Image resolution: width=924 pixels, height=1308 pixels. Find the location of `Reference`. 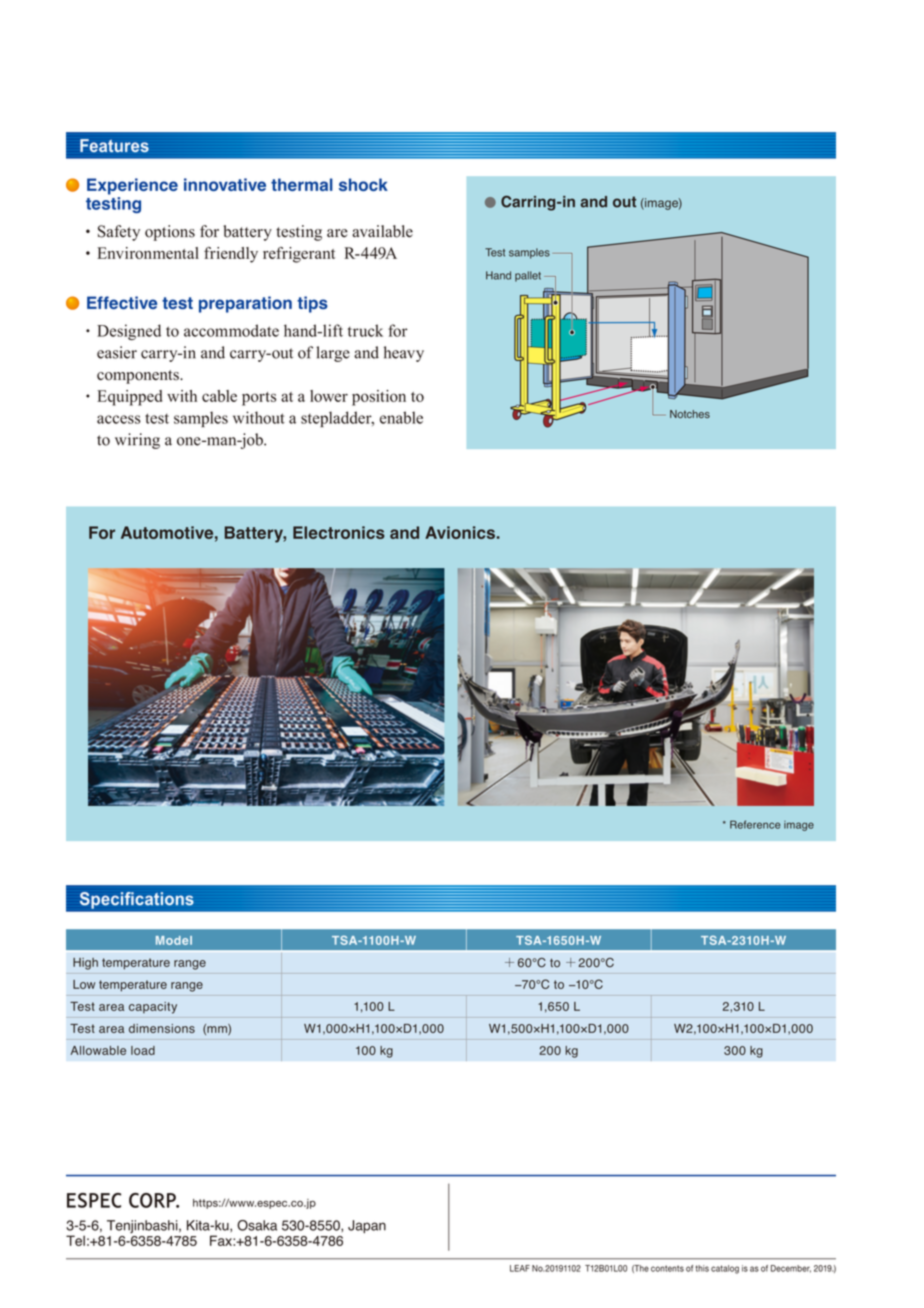

Reference is located at coordinates (755, 824).
